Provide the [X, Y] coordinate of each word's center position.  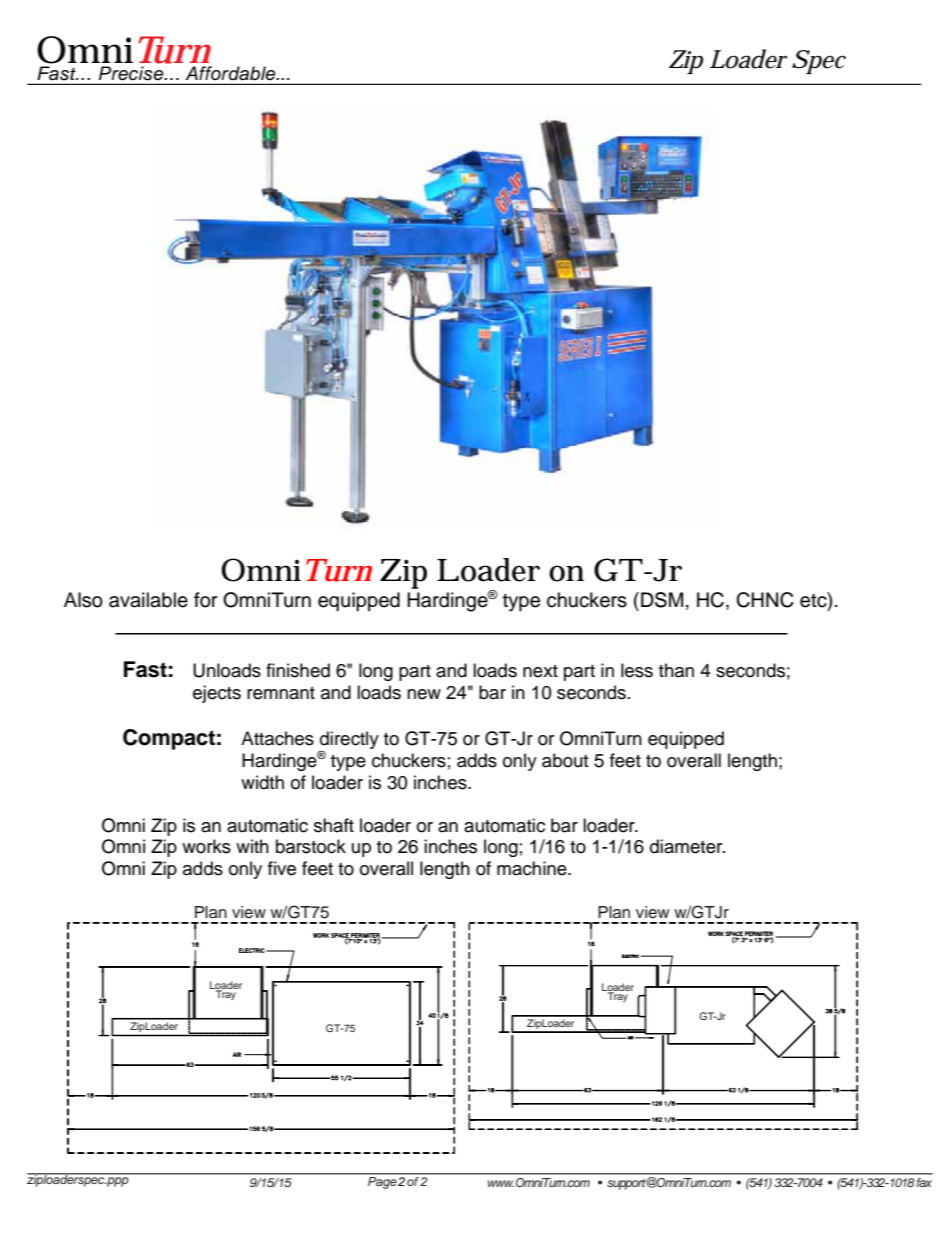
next [540, 671]
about [565, 760]
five [282, 868]
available [148, 600]
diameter [687, 846]
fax [924, 1182]
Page [382, 1183]
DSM [662, 600]
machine [533, 868]
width [262, 782]
